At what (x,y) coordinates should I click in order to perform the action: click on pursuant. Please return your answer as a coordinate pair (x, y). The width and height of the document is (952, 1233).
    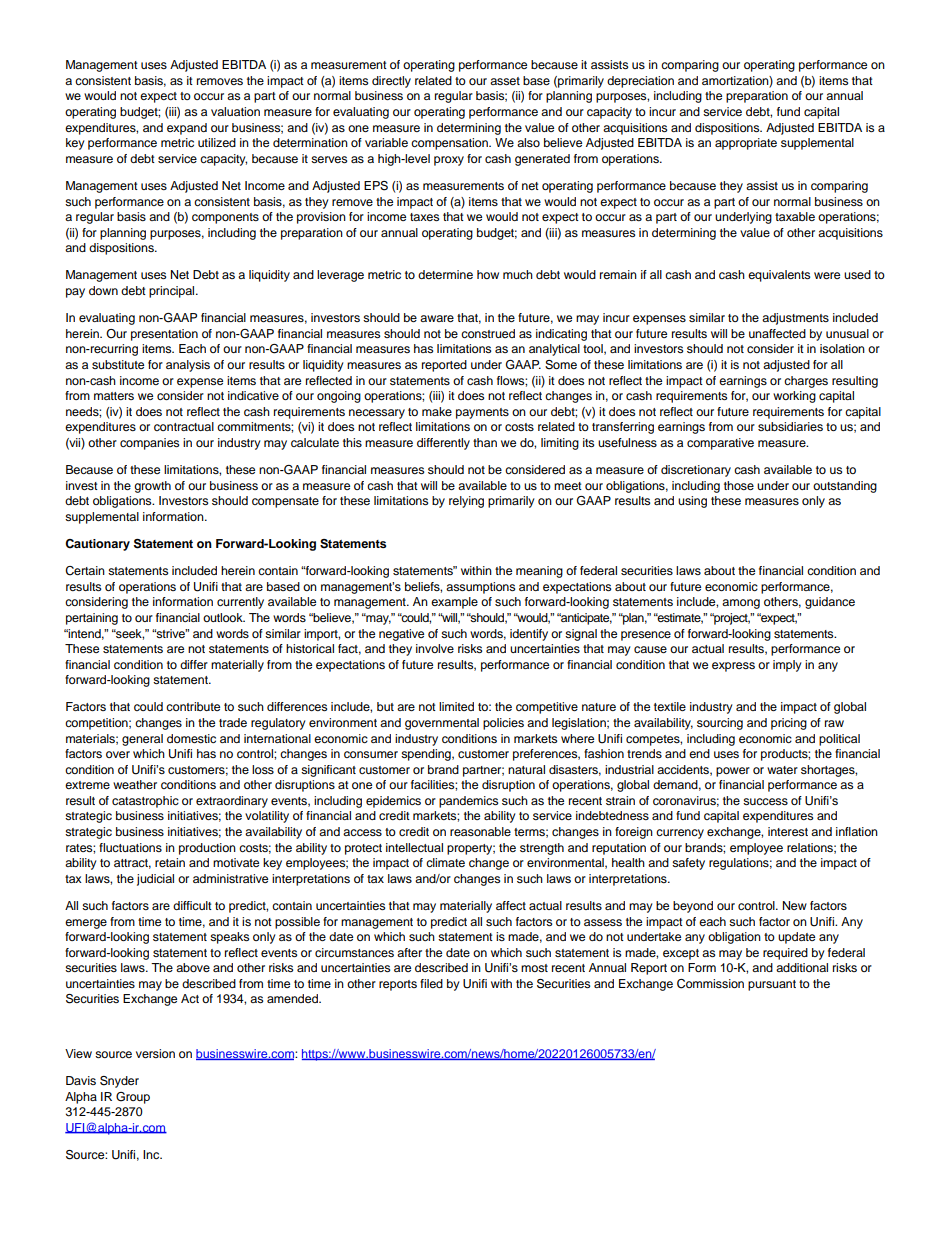
    Looking at the image, I should click on (772, 985).
